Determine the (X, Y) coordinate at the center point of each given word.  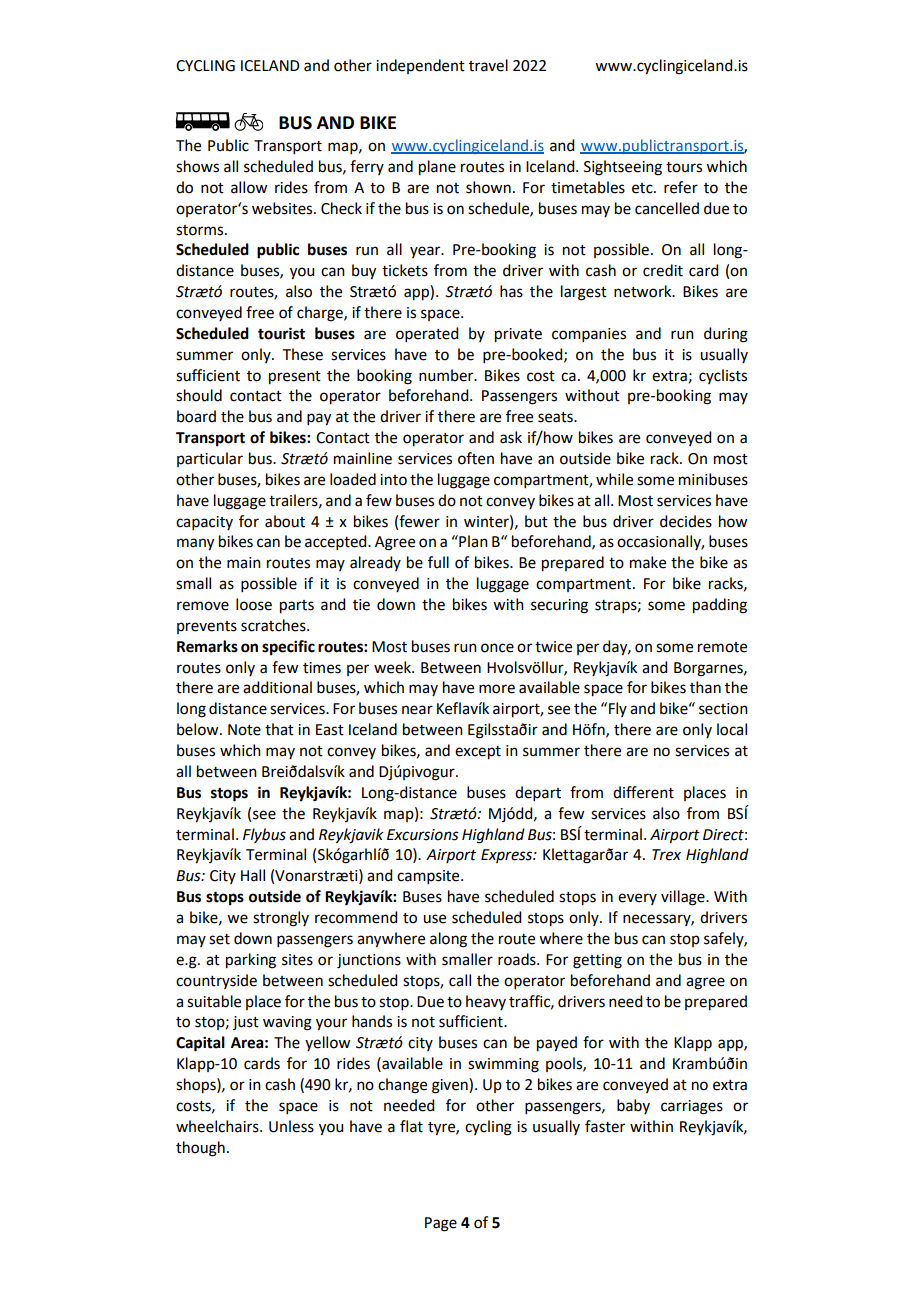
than (705, 687)
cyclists (723, 376)
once (497, 648)
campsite (429, 877)
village (684, 898)
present (295, 378)
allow (249, 187)
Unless (291, 1126)
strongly (281, 919)
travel (488, 65)
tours (684, 167)
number (447, 375)
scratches (274, 625)
